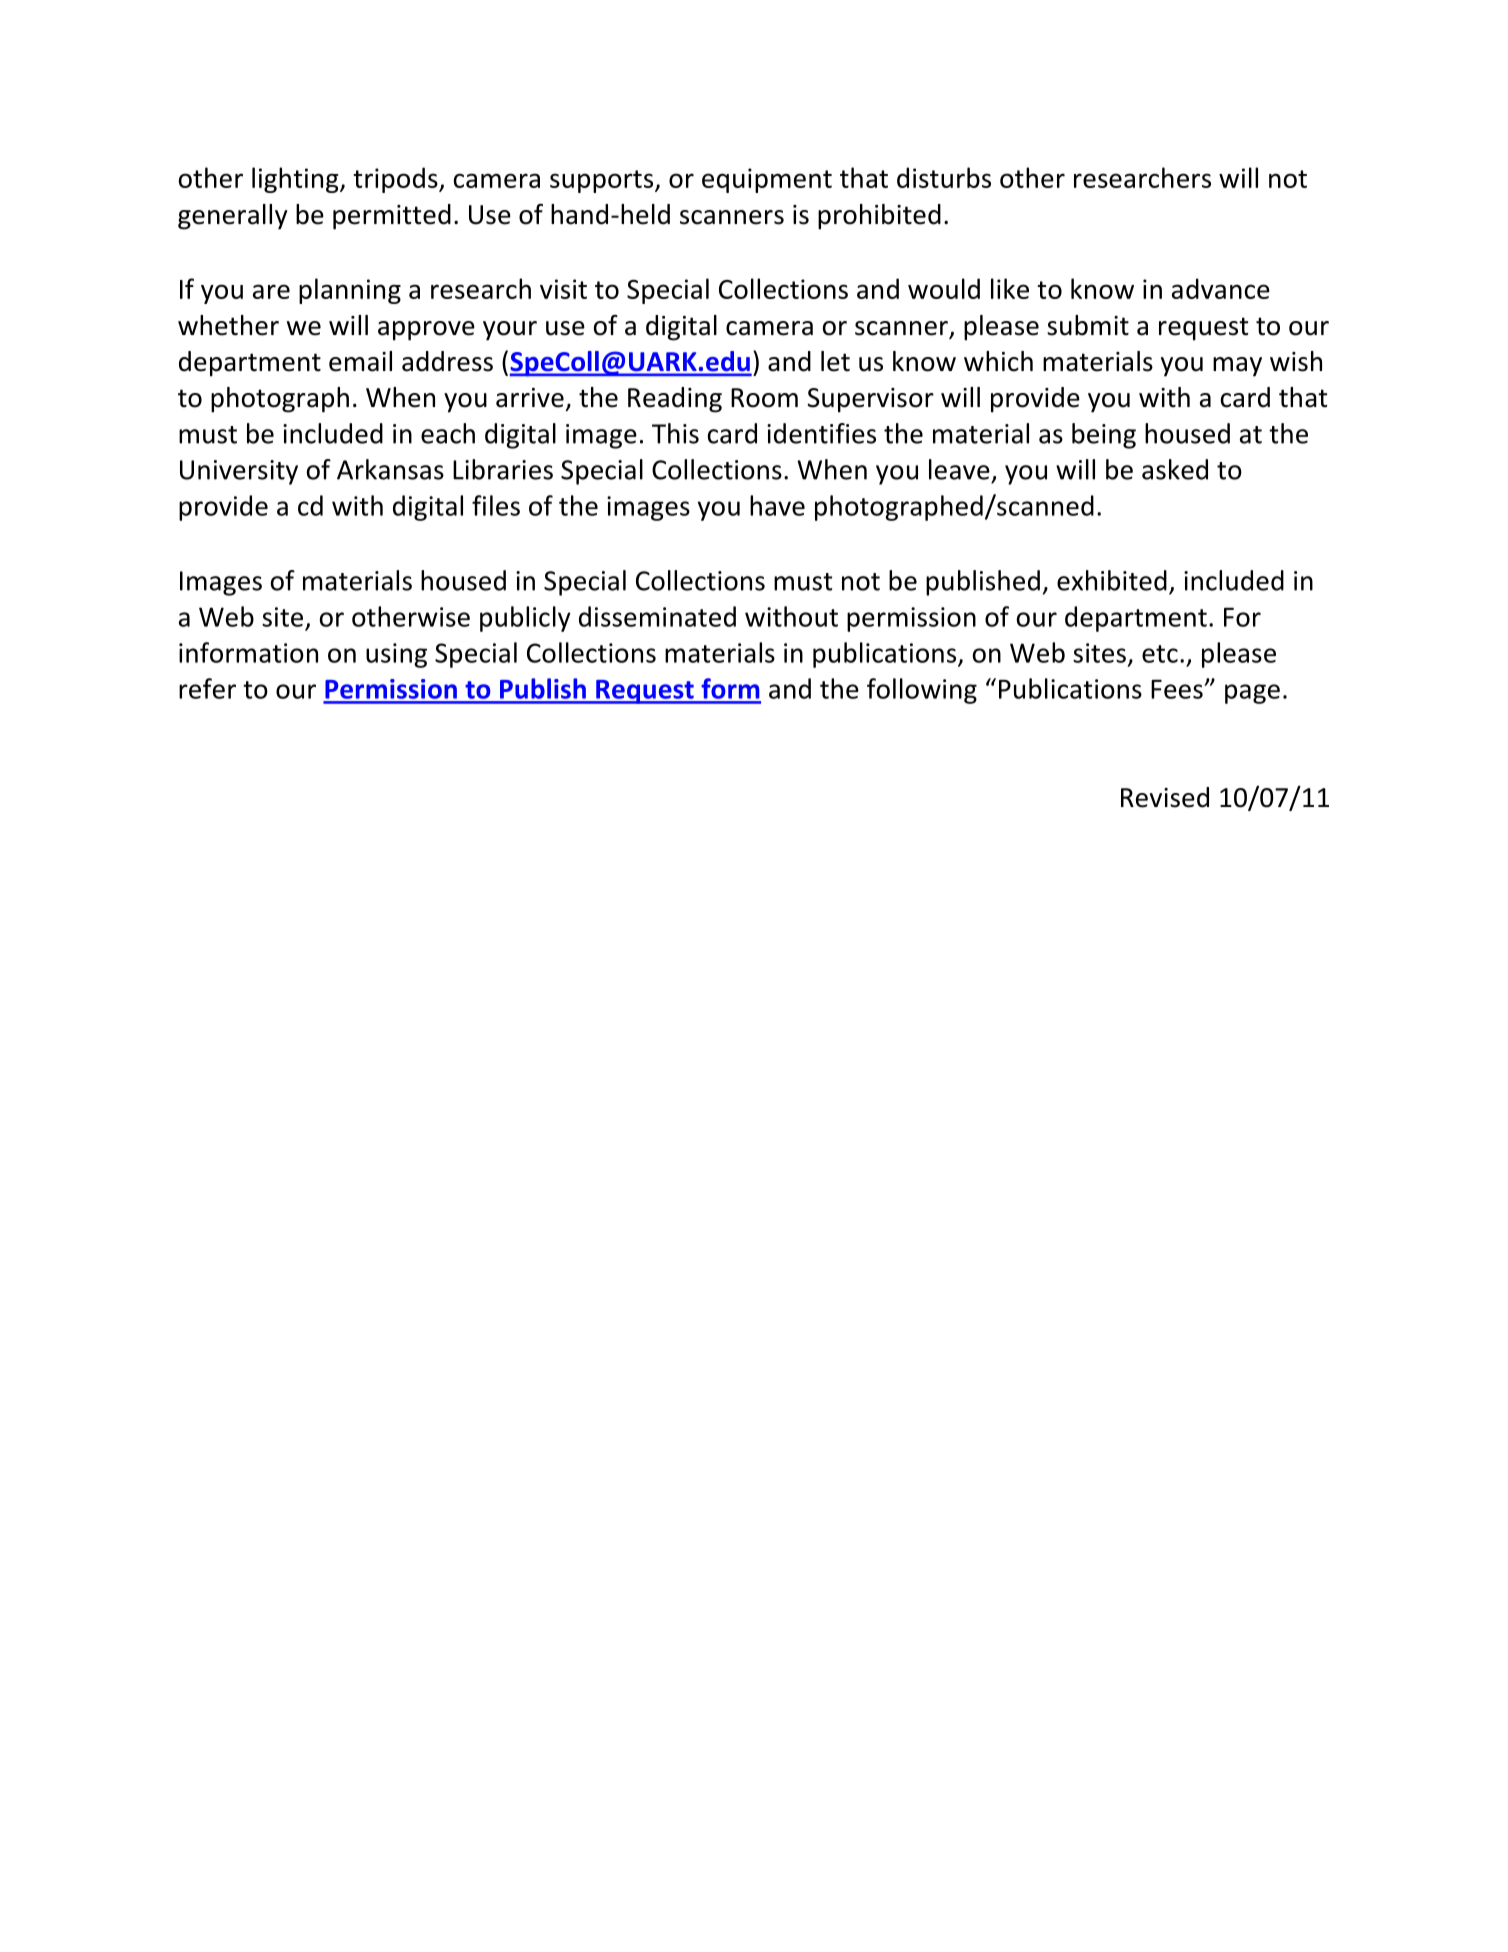  I want to click on disturbs, so click(944, 177).
